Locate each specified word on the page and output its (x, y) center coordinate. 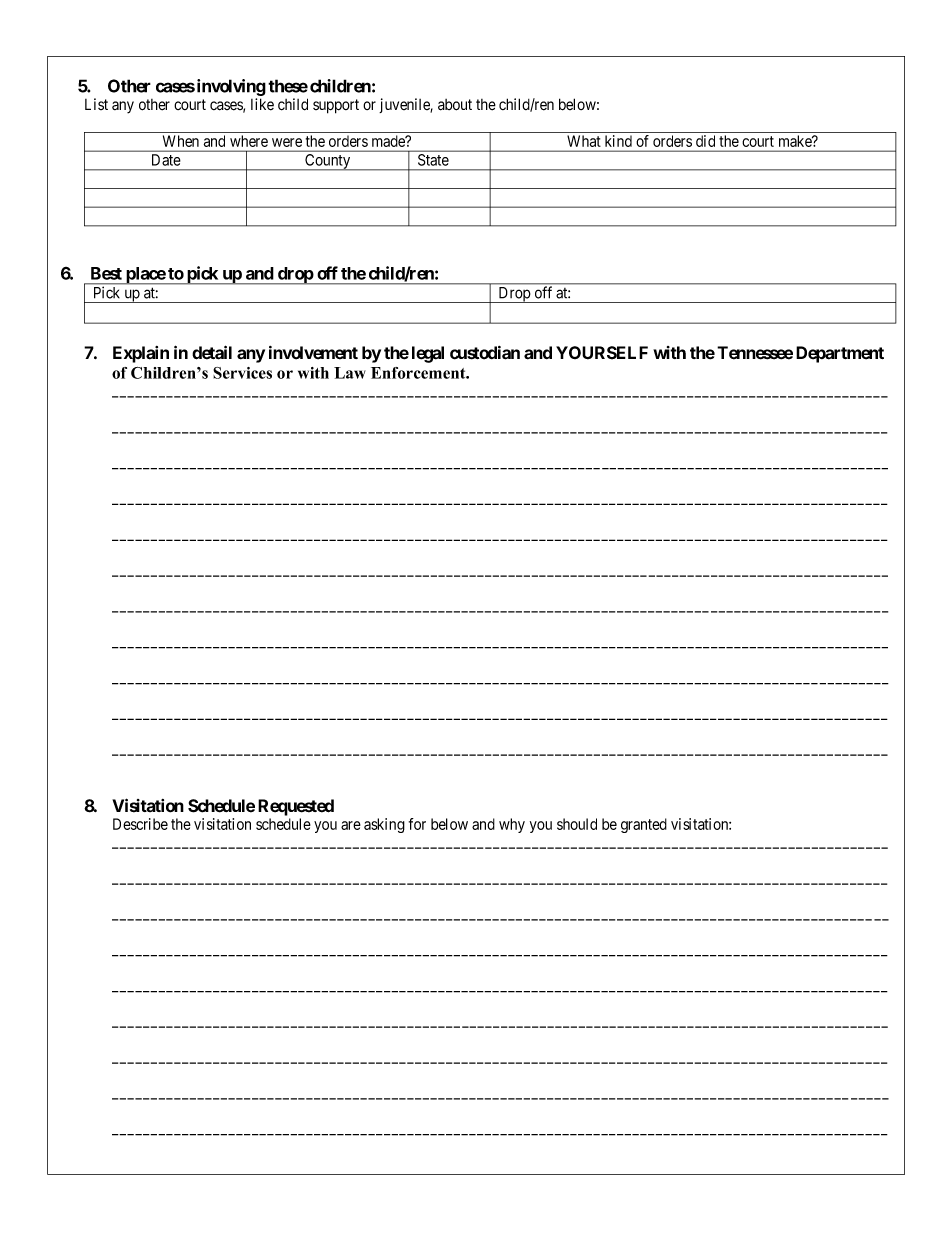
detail (212, 352)
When (181, 141)
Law (350, 373)
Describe (140, 824)
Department (840, 354)
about (455, 105)
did (705, 141)
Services (242, 373)
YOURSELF (602, 353)
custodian (485, 353)
